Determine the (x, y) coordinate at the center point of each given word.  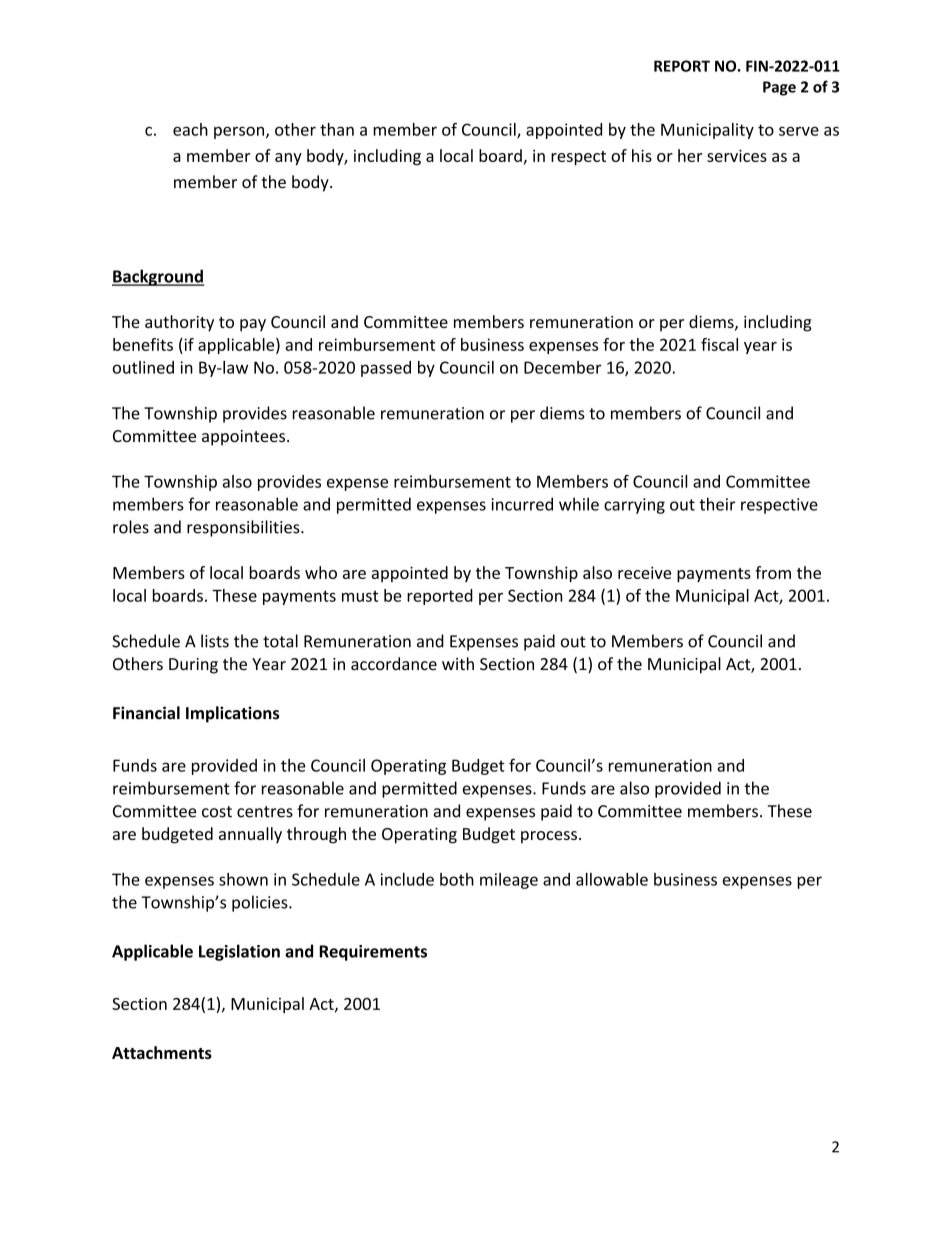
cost (217, 812)
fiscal (719, 344)
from (773, 572)
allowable (612, 879)
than (337, 129)
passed (386, 369)
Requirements (373, 953)
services (737, 155)
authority (179, 323)
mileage (509, 881)
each (190, 129)
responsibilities (244, 528)
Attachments (162, 1052)
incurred (522, 504)
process (549, 837)
